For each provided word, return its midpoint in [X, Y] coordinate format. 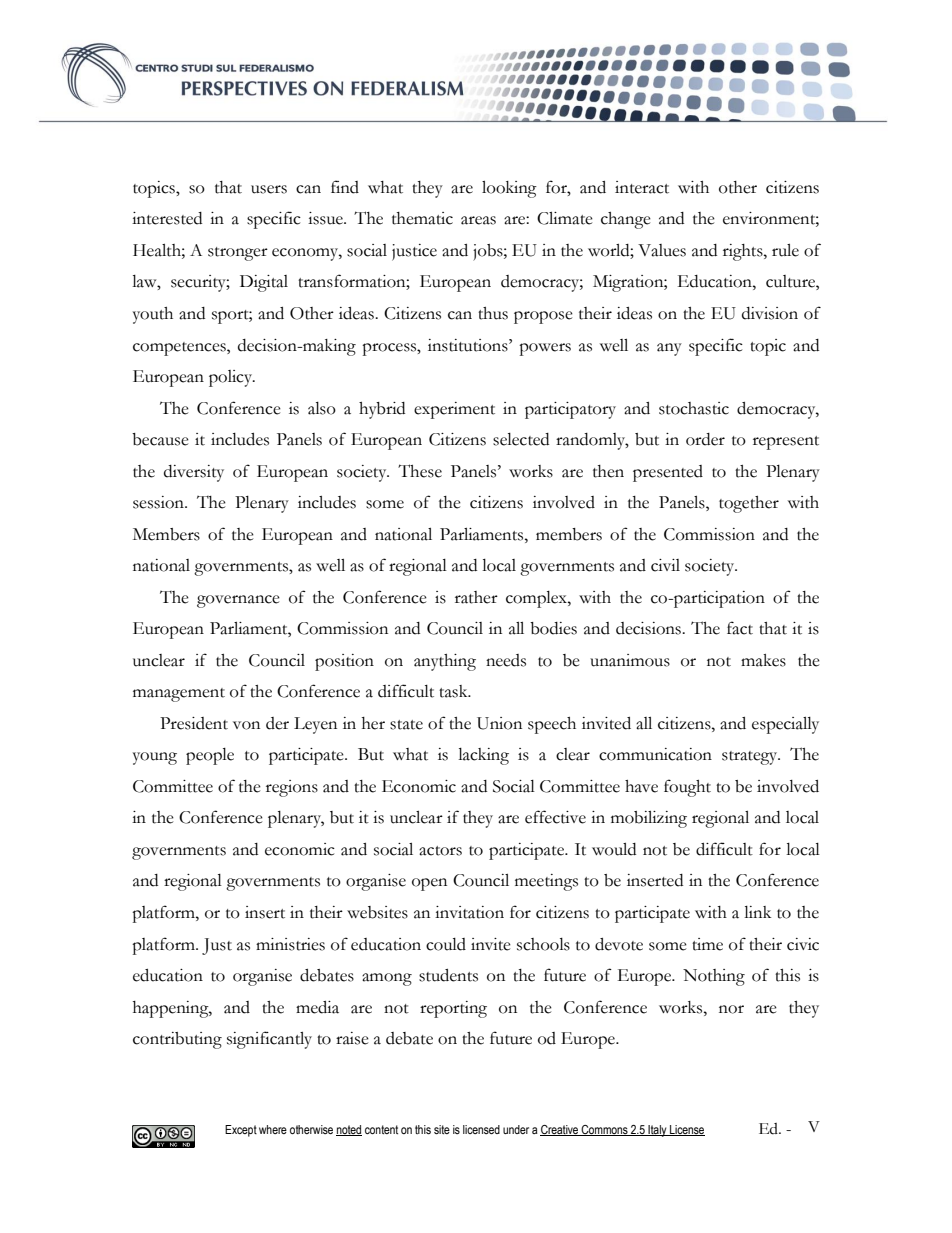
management [179, 695]
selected [521, 439]
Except [241, 1131]
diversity [194, 473]
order [705, 439]
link [757, 912]
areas [478, 220]
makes [763, 660]
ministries [290, 944]
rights [744, 252]
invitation [469, 912]
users [269, 189]
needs [506, 660]
